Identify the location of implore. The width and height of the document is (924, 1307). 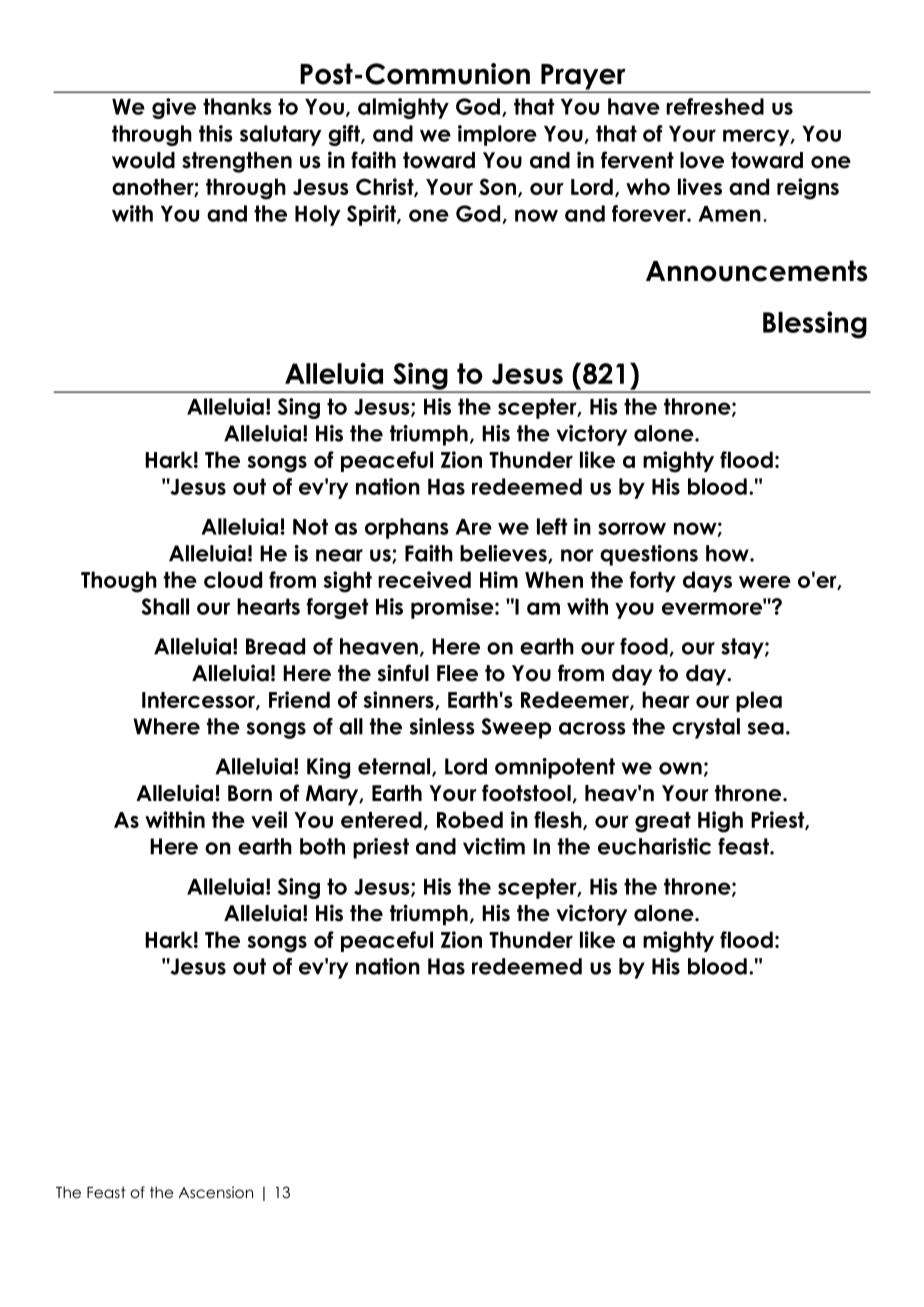
(497, 135).
